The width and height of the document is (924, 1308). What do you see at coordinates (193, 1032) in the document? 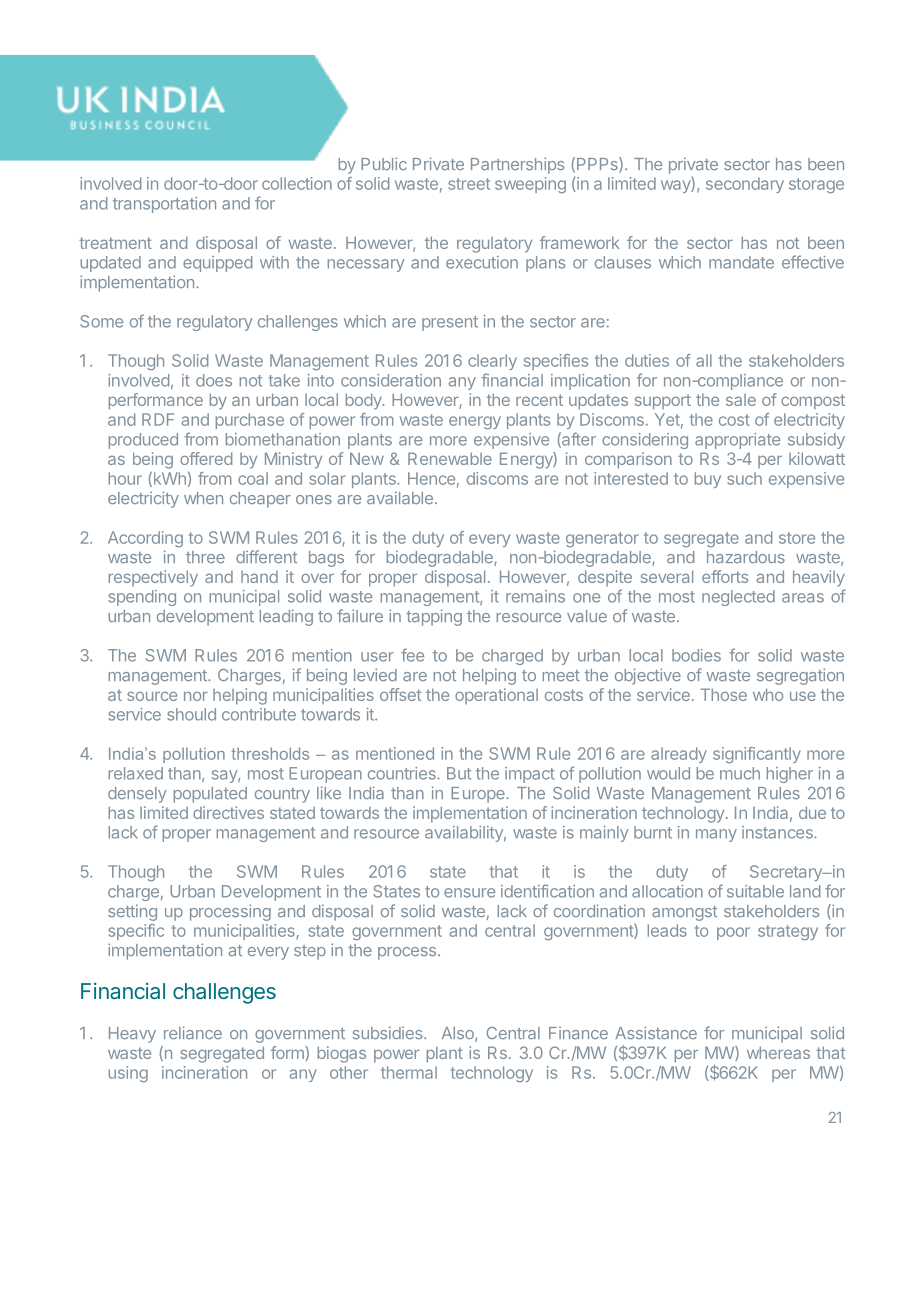
I see `reliance` at bounding box center [193, 1032].
